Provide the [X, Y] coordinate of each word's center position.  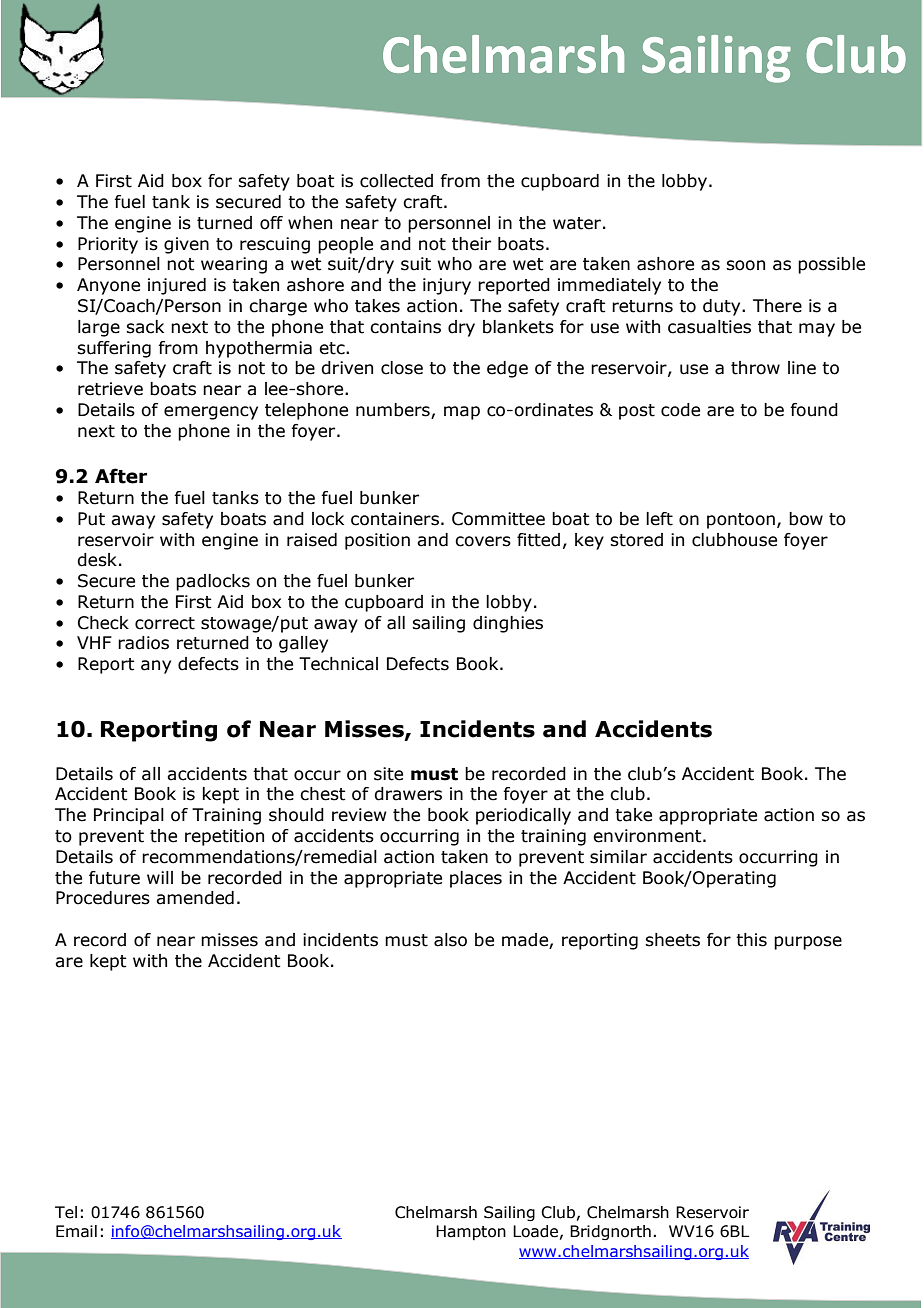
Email [76, 1231]
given [186, 245]
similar [618, 857]
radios [143, 643]
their [471, 244]
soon [745, 265]
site [388, 774]
